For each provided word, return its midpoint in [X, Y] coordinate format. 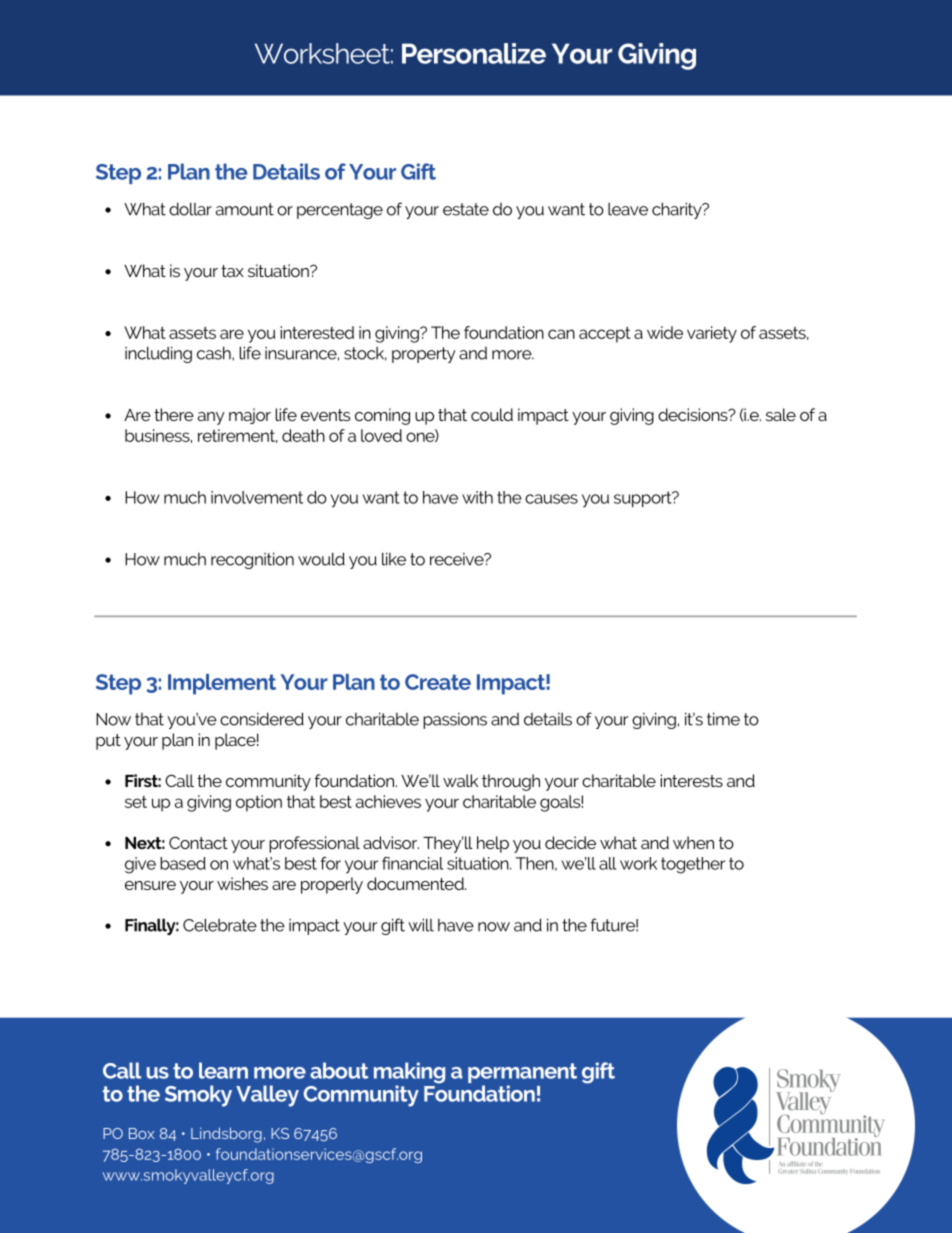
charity [678, 210]
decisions [694, 414]
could [492, 414]
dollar [190, 209]
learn [223, 1070]
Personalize [474, 53]
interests [691, 780]
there [174, 414]
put [108, 742]
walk [460, 780]
